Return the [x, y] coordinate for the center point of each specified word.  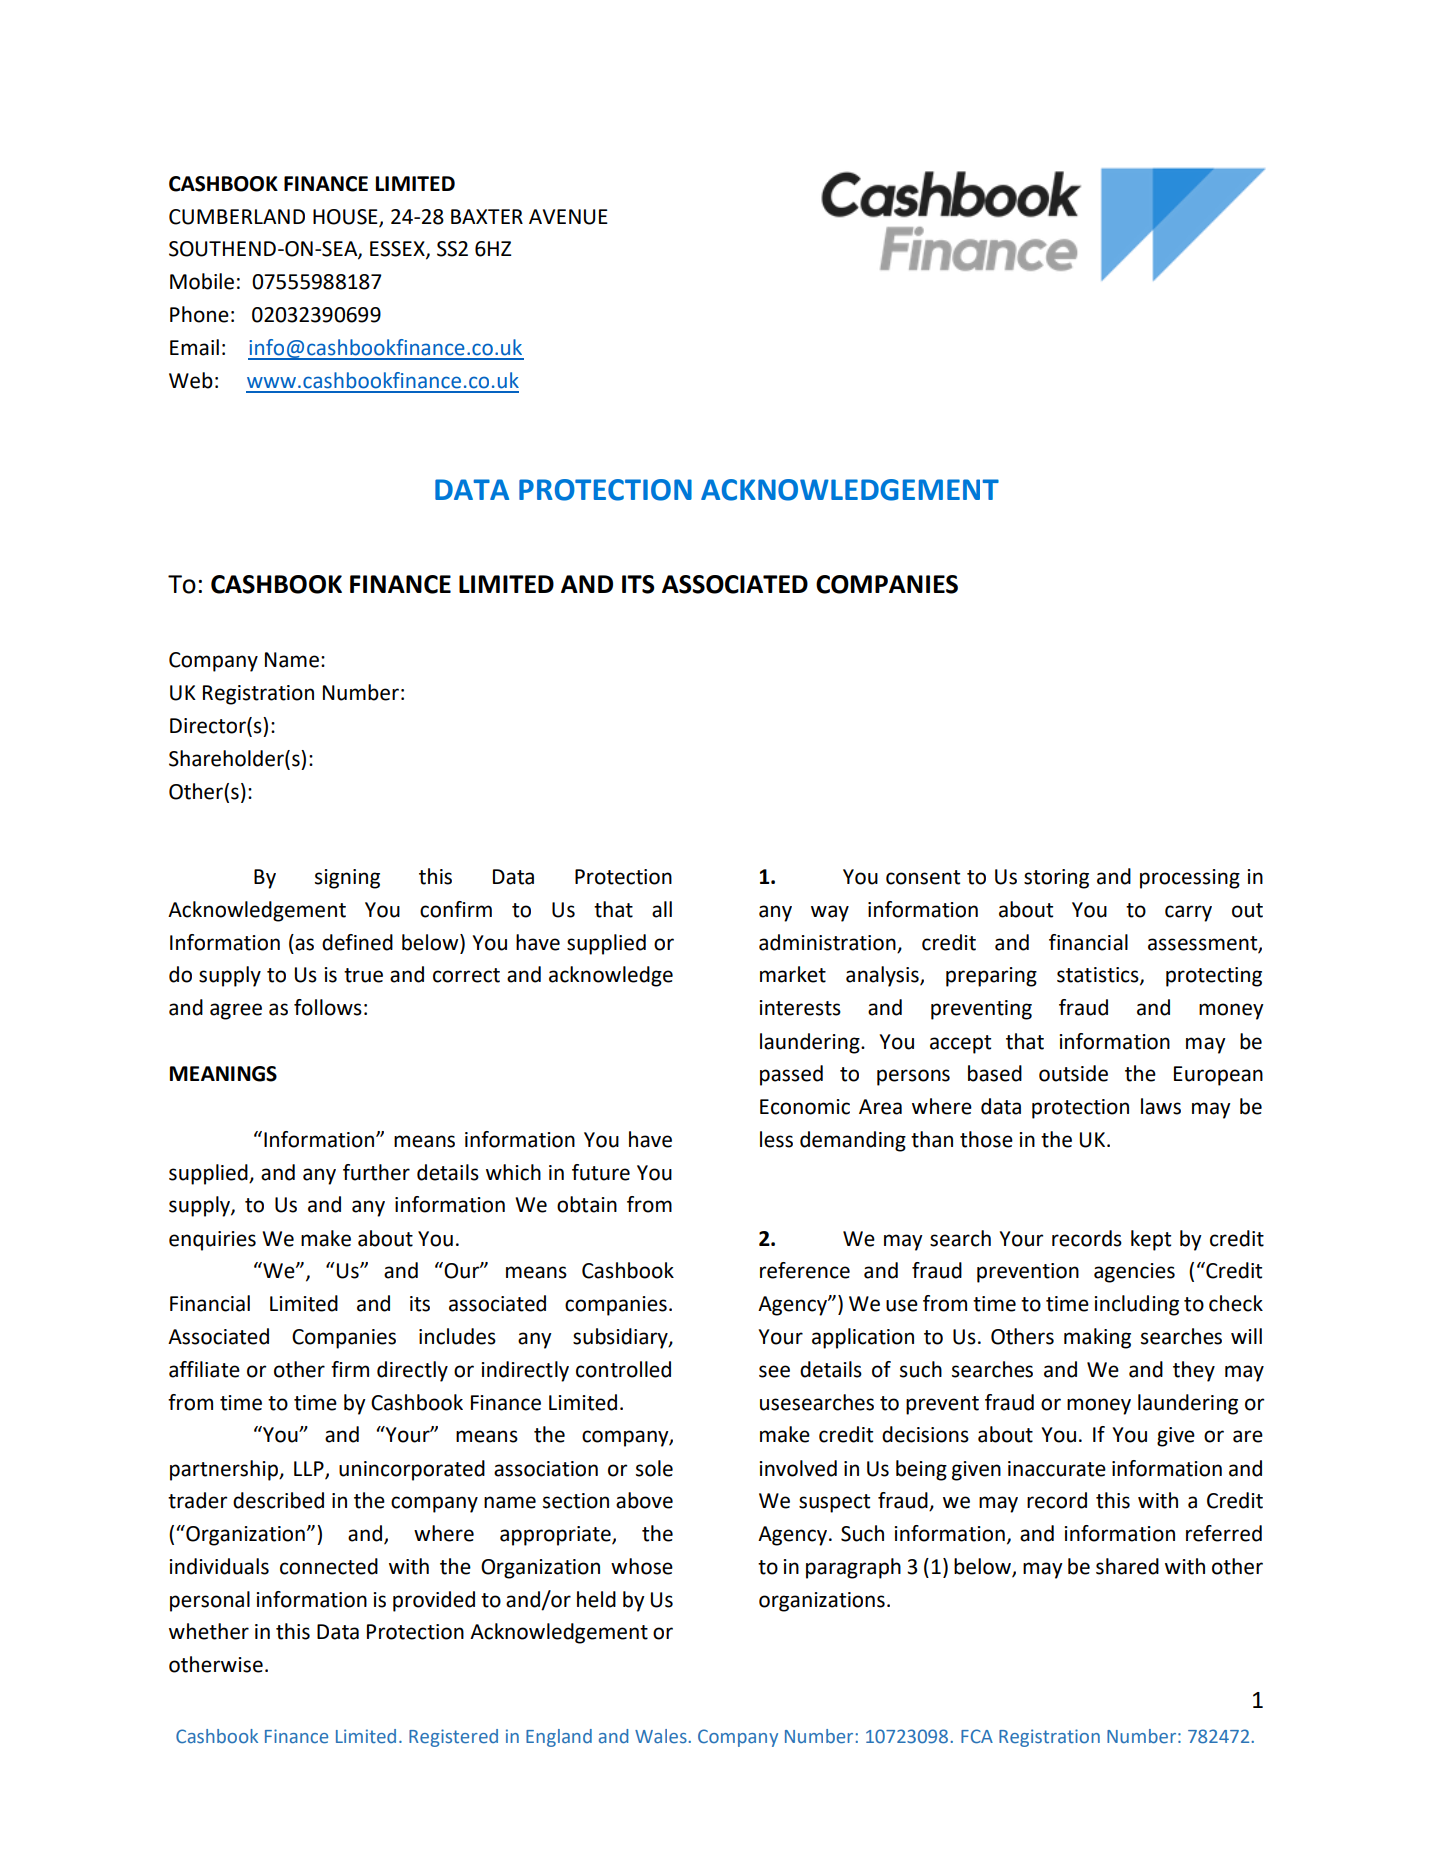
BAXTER [487, 216]
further [376, 1172]
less [776, 1139]
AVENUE [568, 217]
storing [1056, 879]
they [1194, 1371]
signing [347, 879]
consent [923, 877]
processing [1190, 879]
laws [1161, 1106]
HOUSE [346, 217]
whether [209, 1631]
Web [191, 380]
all [662, 909]
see [774, 1371]
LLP [310, 1469]
